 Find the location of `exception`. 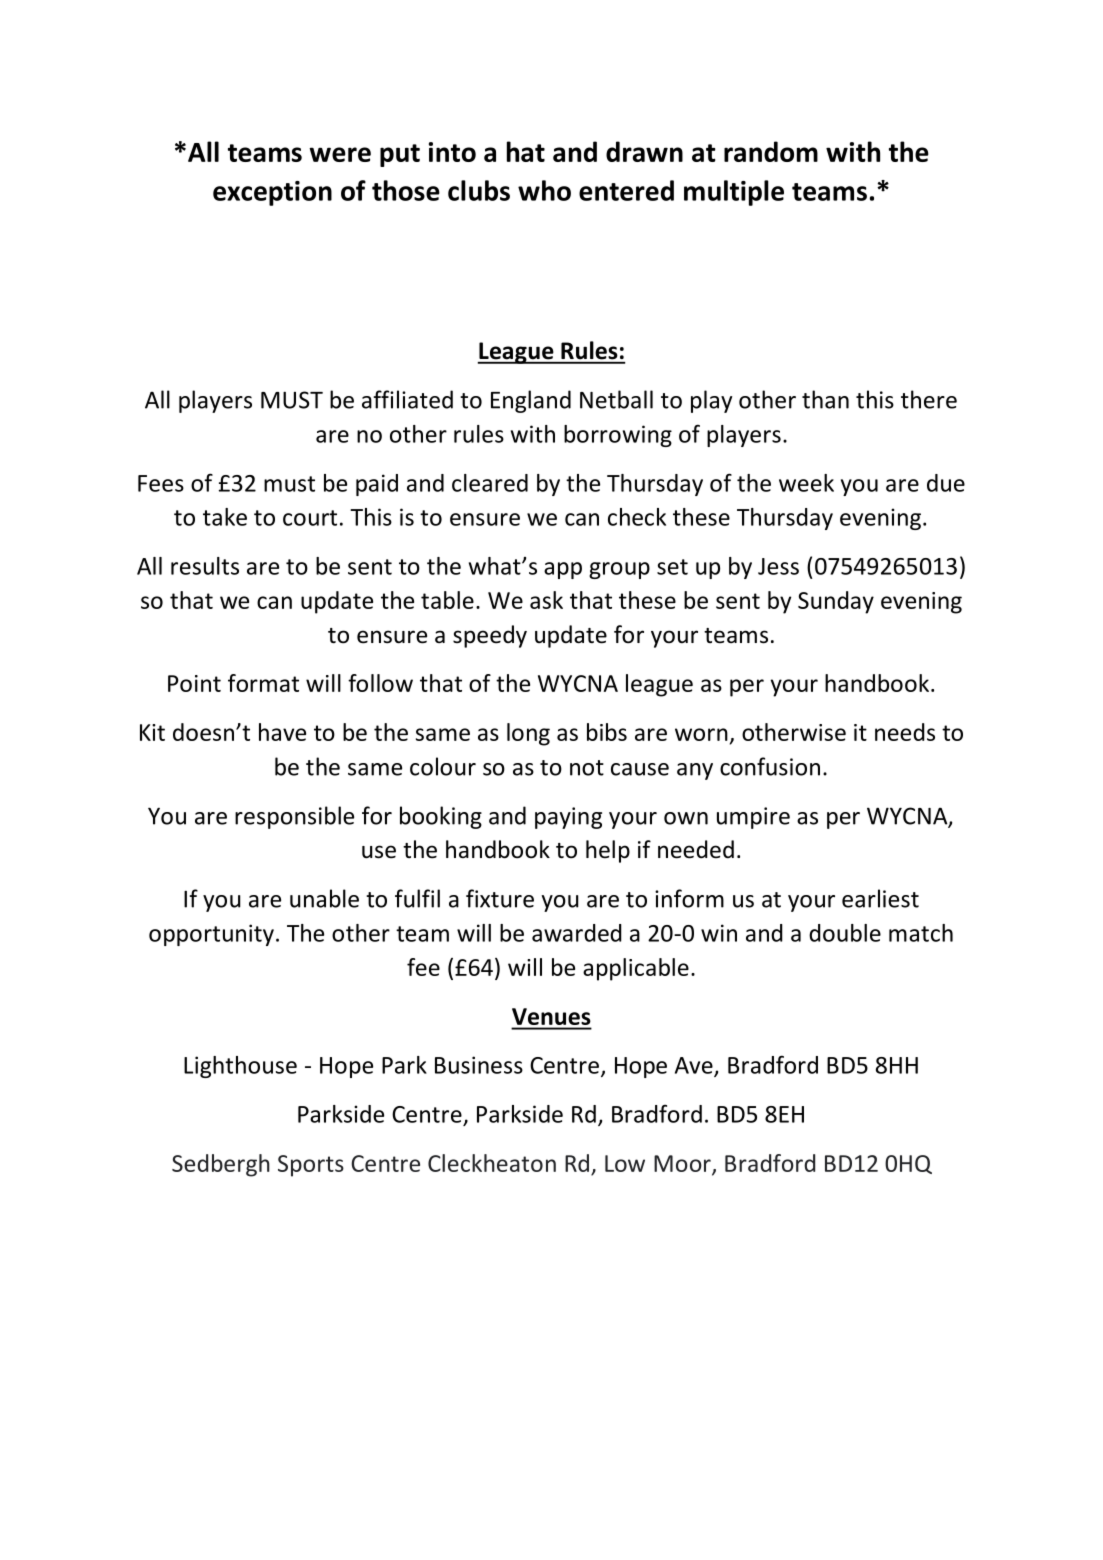

exception is located at coordinates (272, 193).
